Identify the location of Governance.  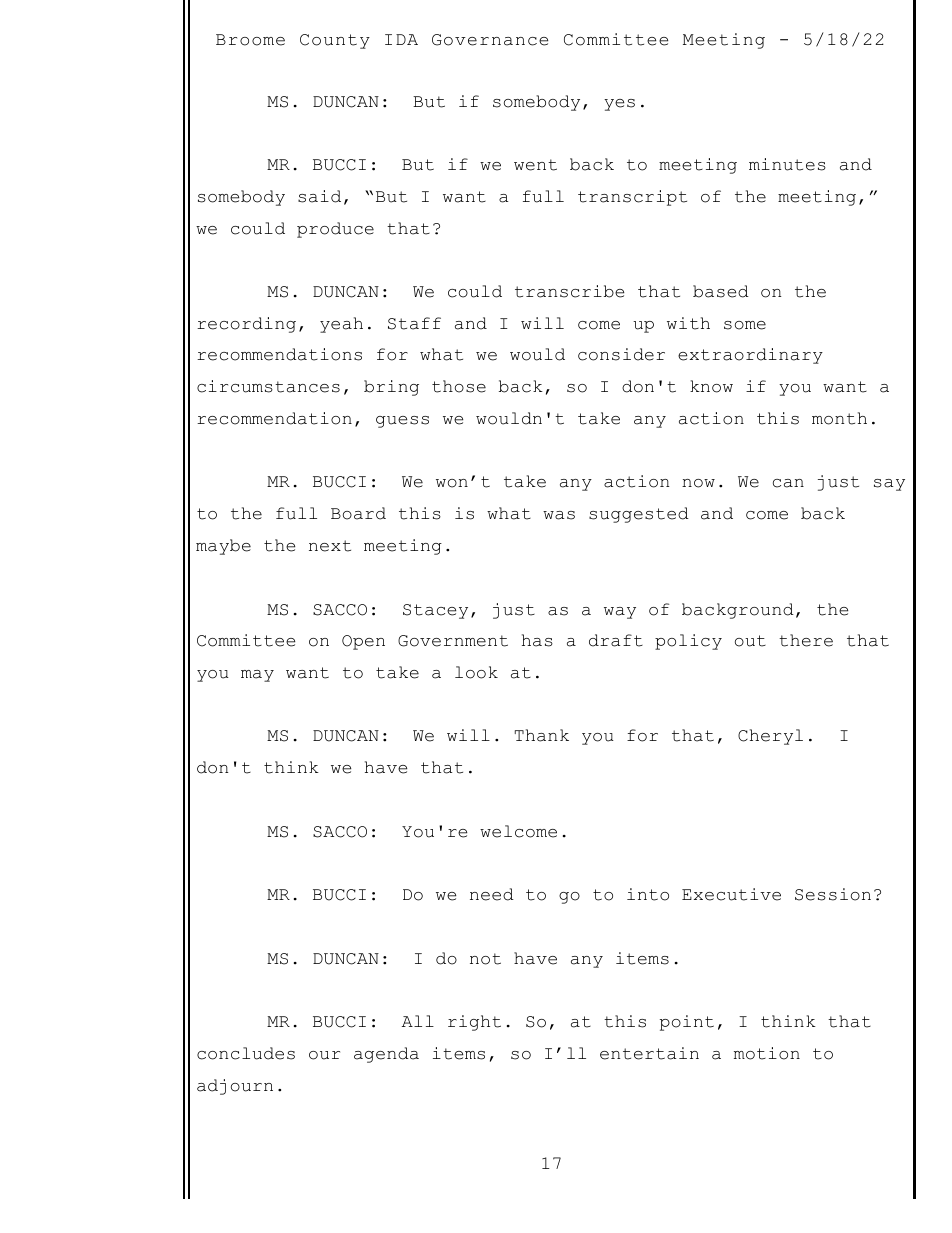
(490, 40).
